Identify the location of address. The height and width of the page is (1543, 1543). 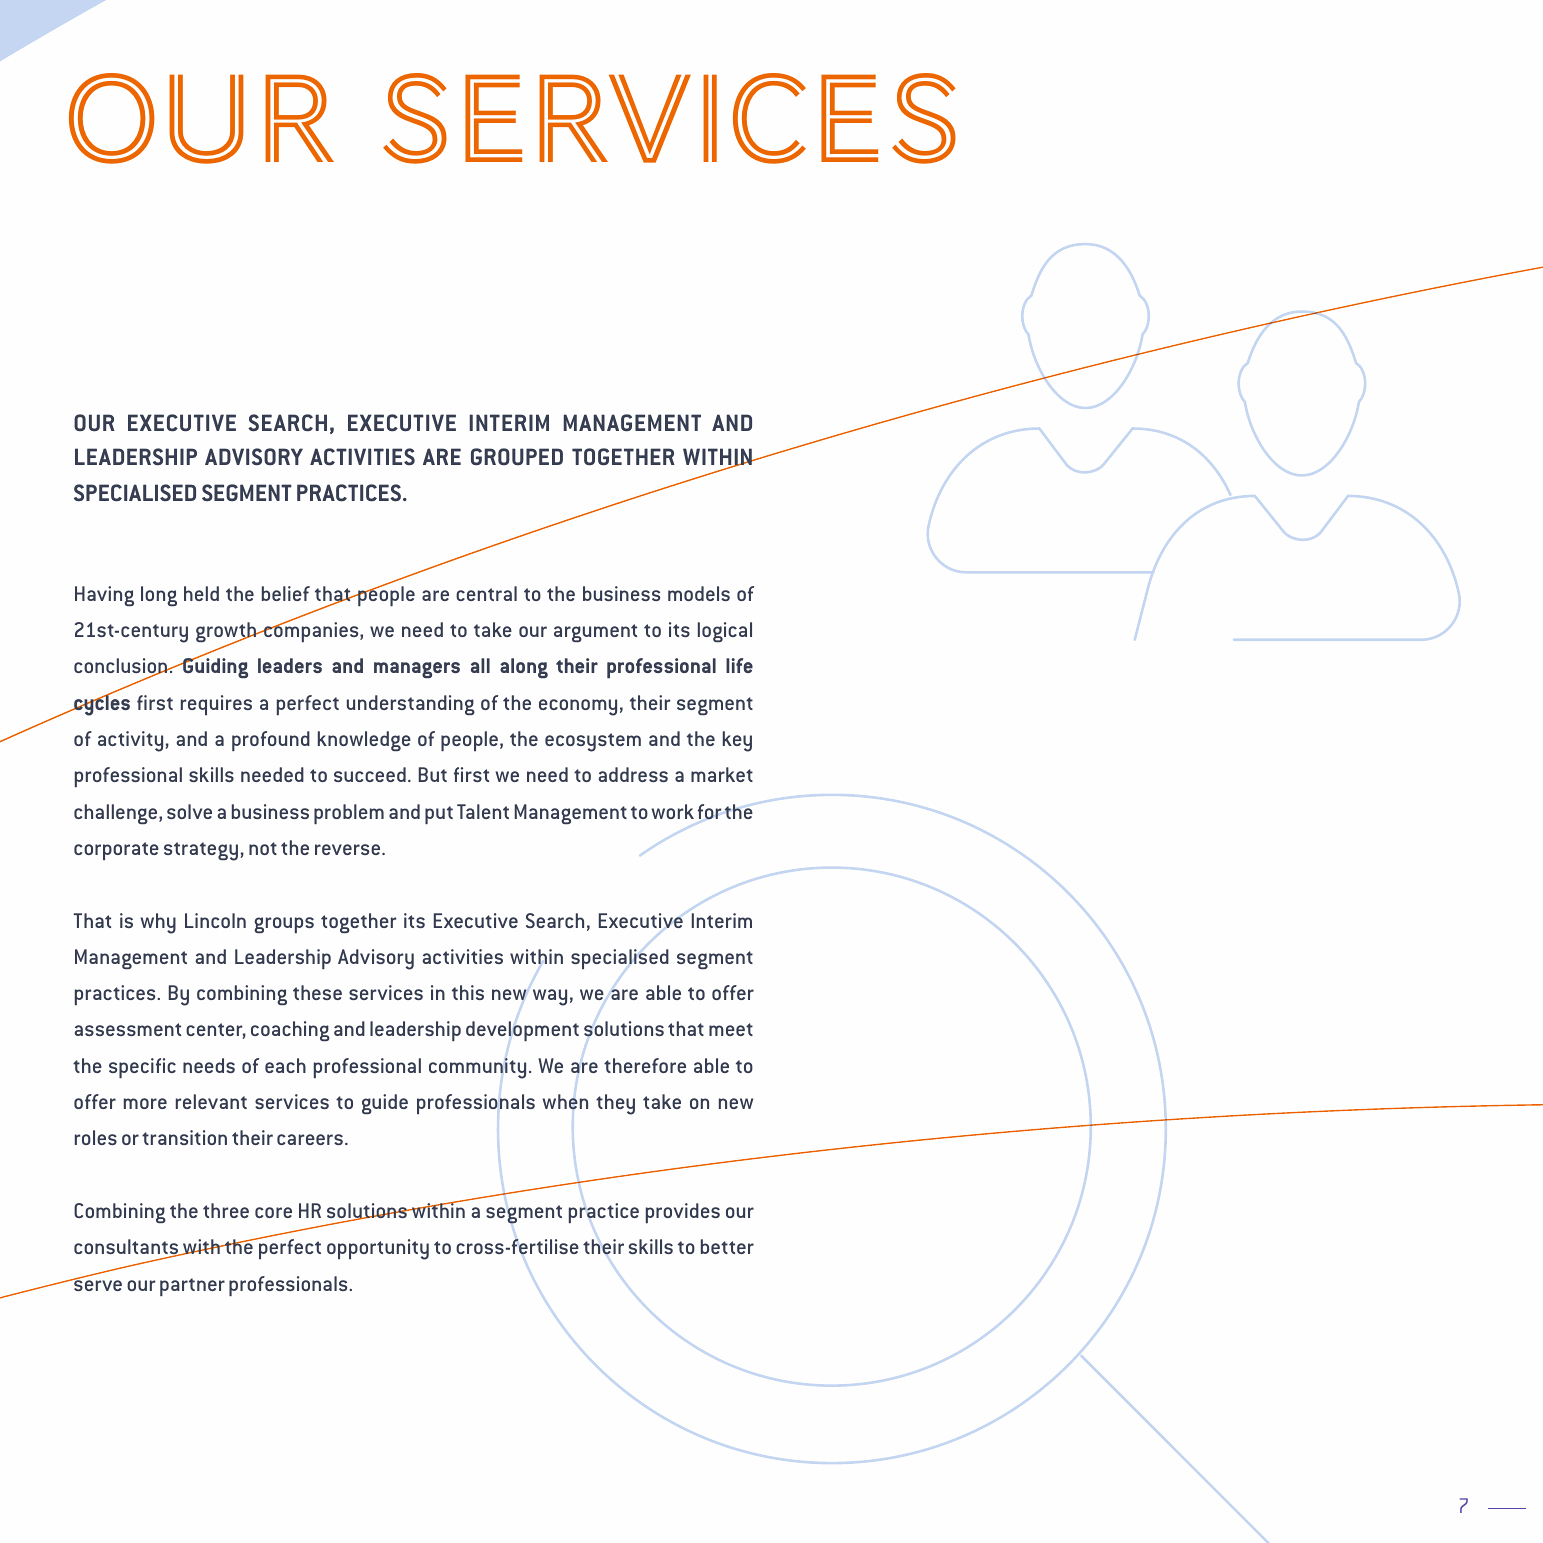
(633, 774).
